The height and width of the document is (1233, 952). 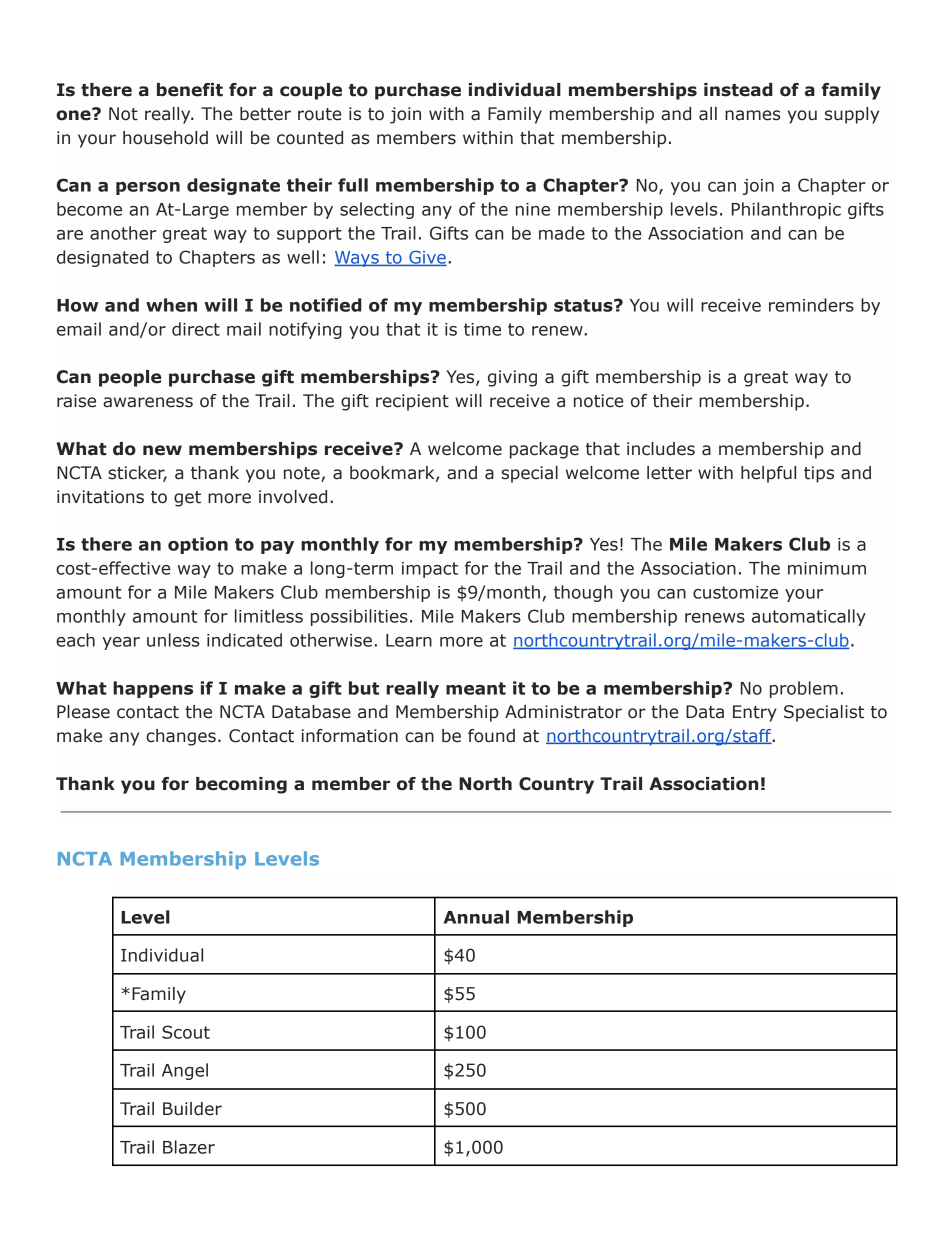 What do you see at coordinates (491, 736) in the document?
I see `found` at bounding box center [491, 736].
